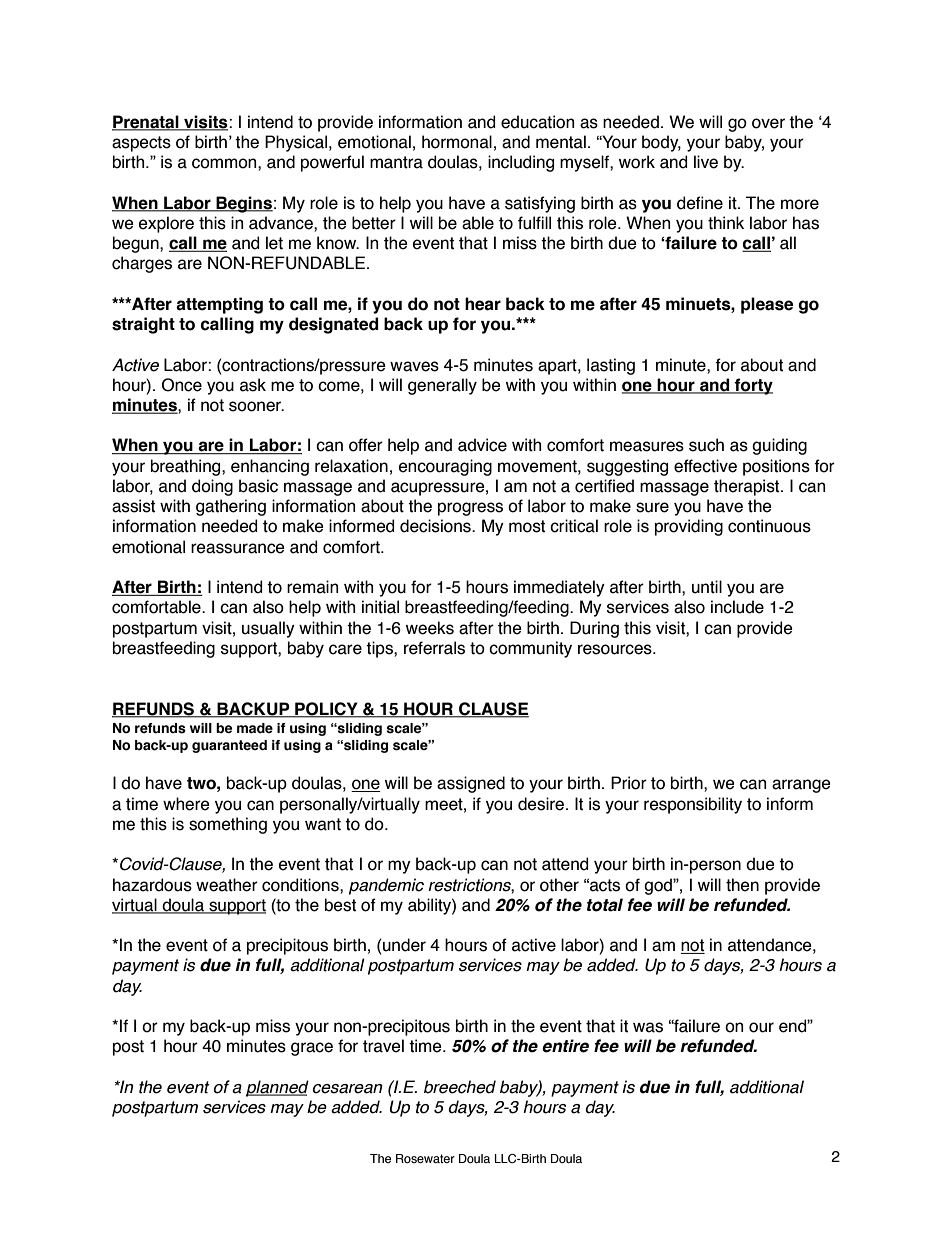  What do you see at coordinates (436, 526) in the screenshot?
I see `decisions` at bounding box center [436, 526].
